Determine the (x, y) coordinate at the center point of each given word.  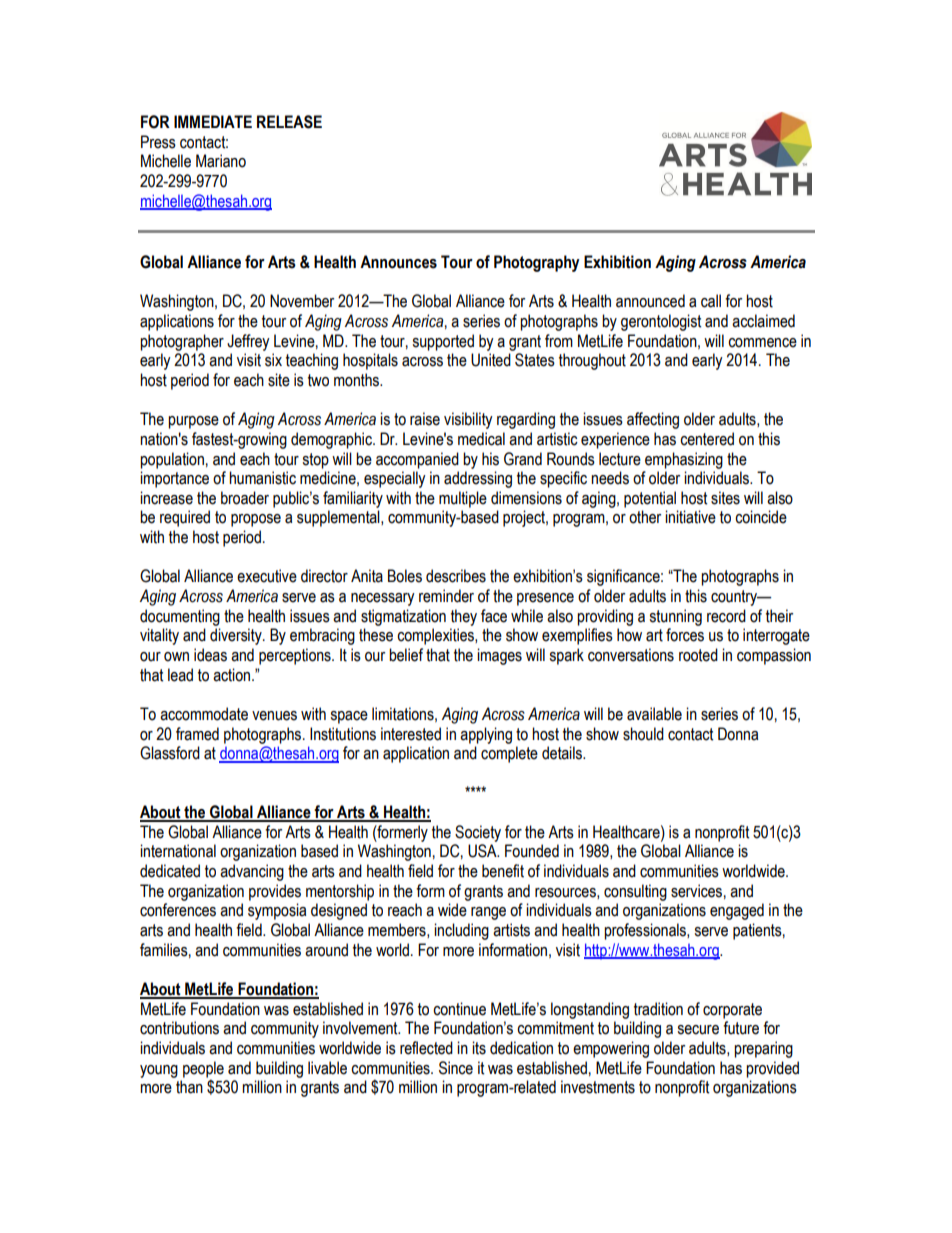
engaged (737, 911)
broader (245, 498)
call (711, 301)
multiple (463, 499)
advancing (252, 872)
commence (762, 343)
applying (486, 735)
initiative (690, 517)
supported (443, 342)
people (203, 1069)
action (233, 675)
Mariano (221, 161)
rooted (698, 655)
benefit (503, 871)
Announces (398, 262)
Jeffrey (248, 342)
